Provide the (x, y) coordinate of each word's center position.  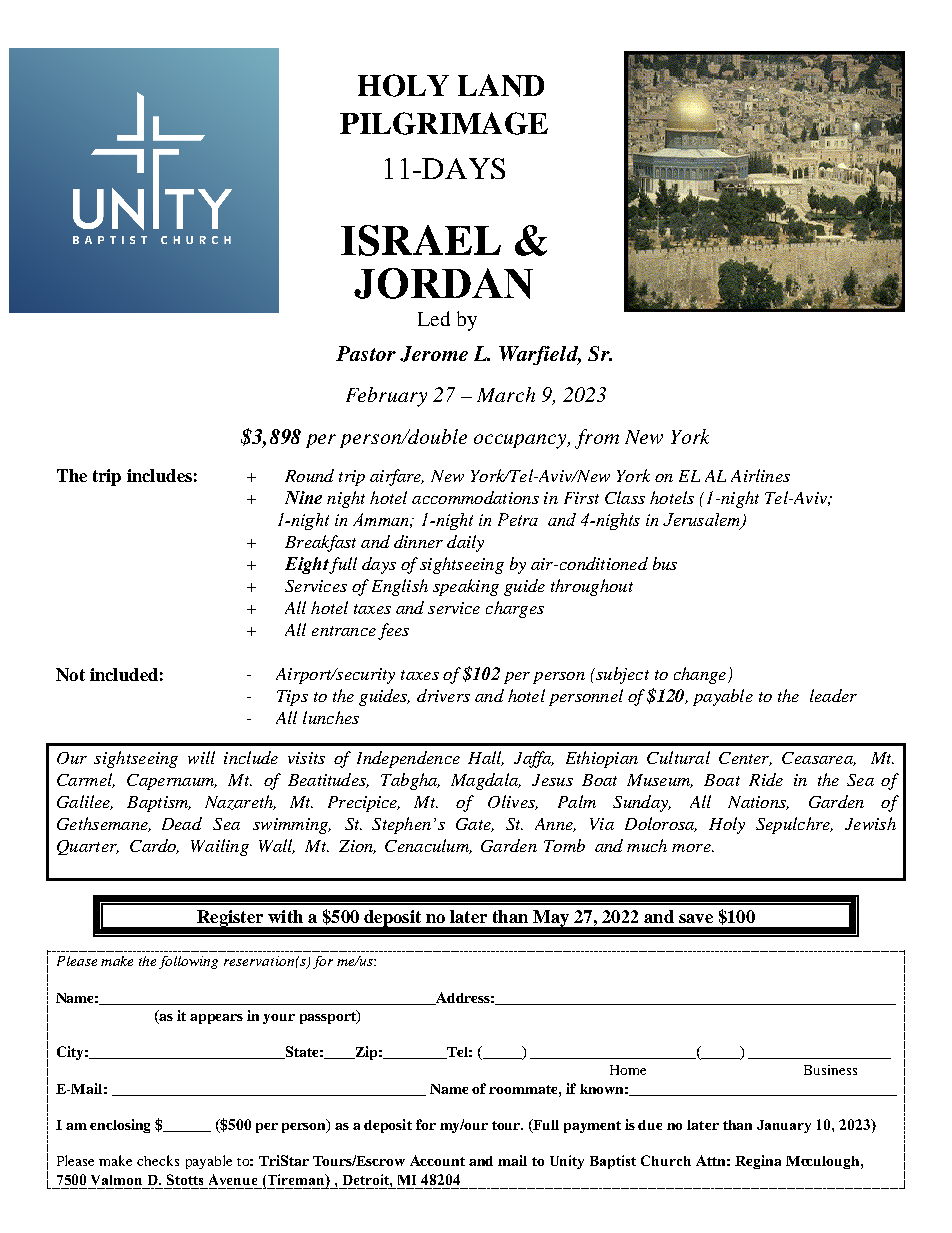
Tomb (564, 845)
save (696, 918)
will (201, 757)
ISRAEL (421, 240)
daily (465, 543)
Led (434, 318)
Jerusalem (702, 521)
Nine (303, 497)
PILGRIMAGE (444, 123)
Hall (486, 758)
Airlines (760, 475)
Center (745, 759)
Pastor (366, 353)
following (188, 962)
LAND (501, 85)
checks (158, 1160)
